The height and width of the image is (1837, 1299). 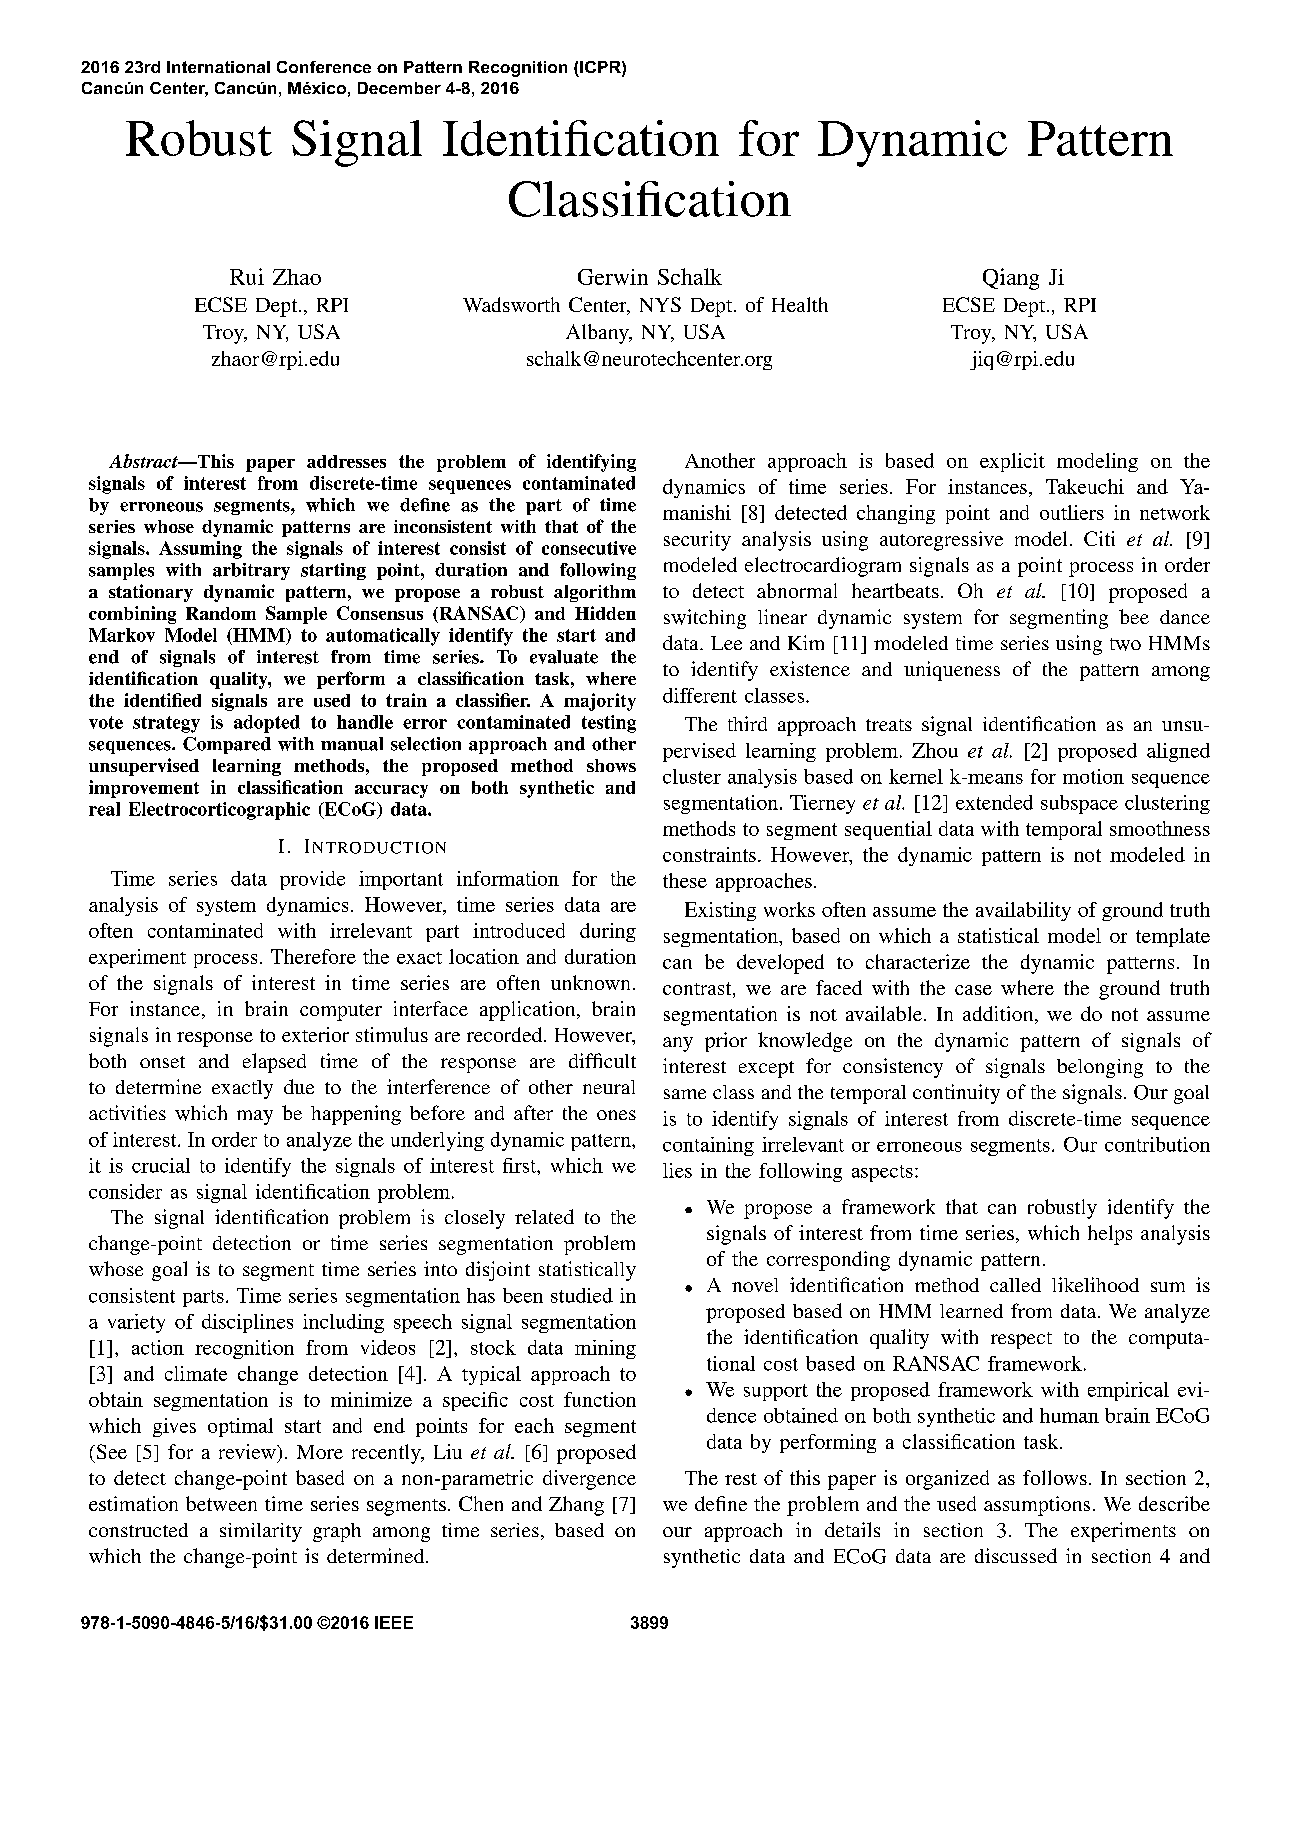 I want to click on subspace, so click(x=1079, y=804).
